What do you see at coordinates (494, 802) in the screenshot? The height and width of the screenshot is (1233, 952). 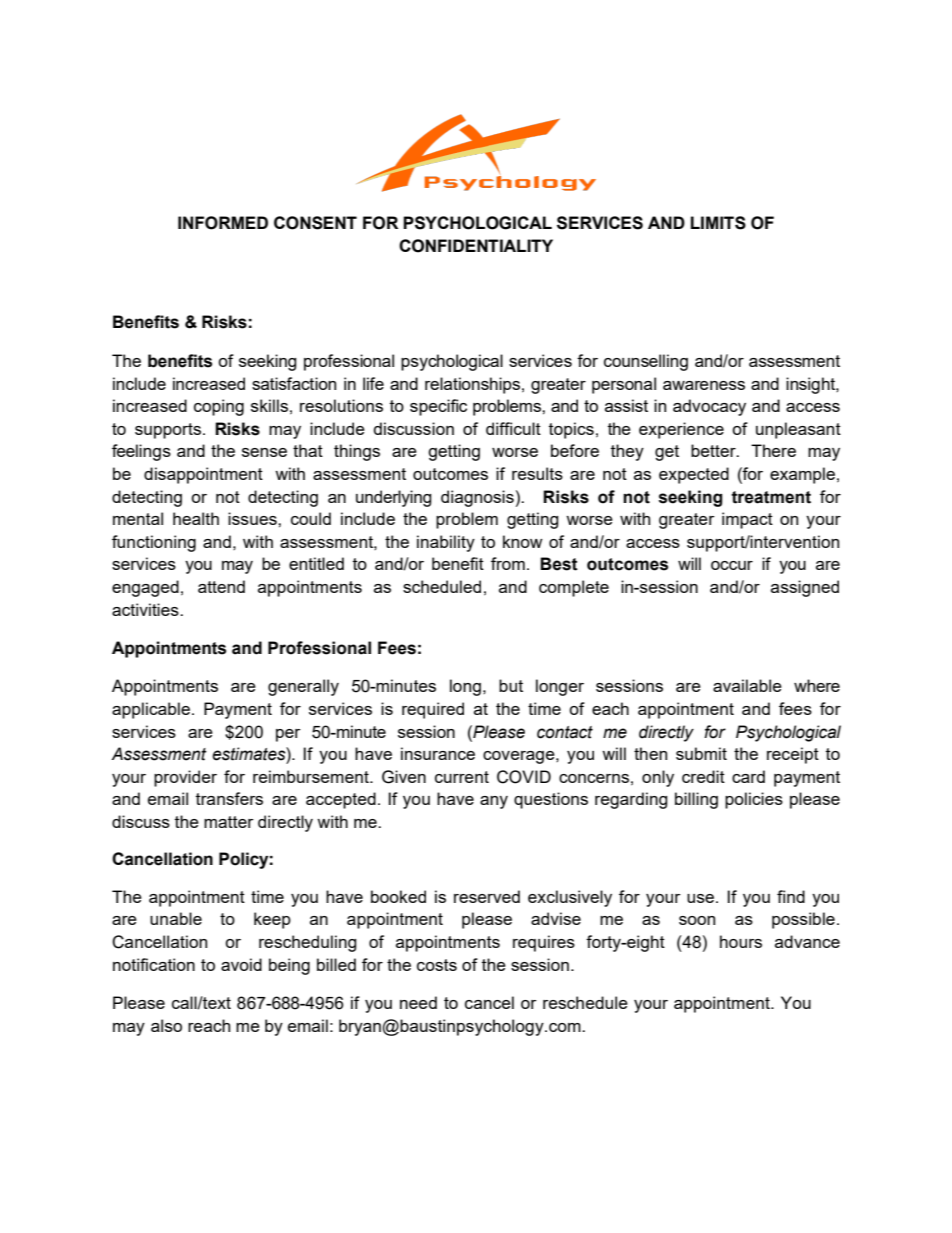 I see `any` at bounding box center [494, 802].
